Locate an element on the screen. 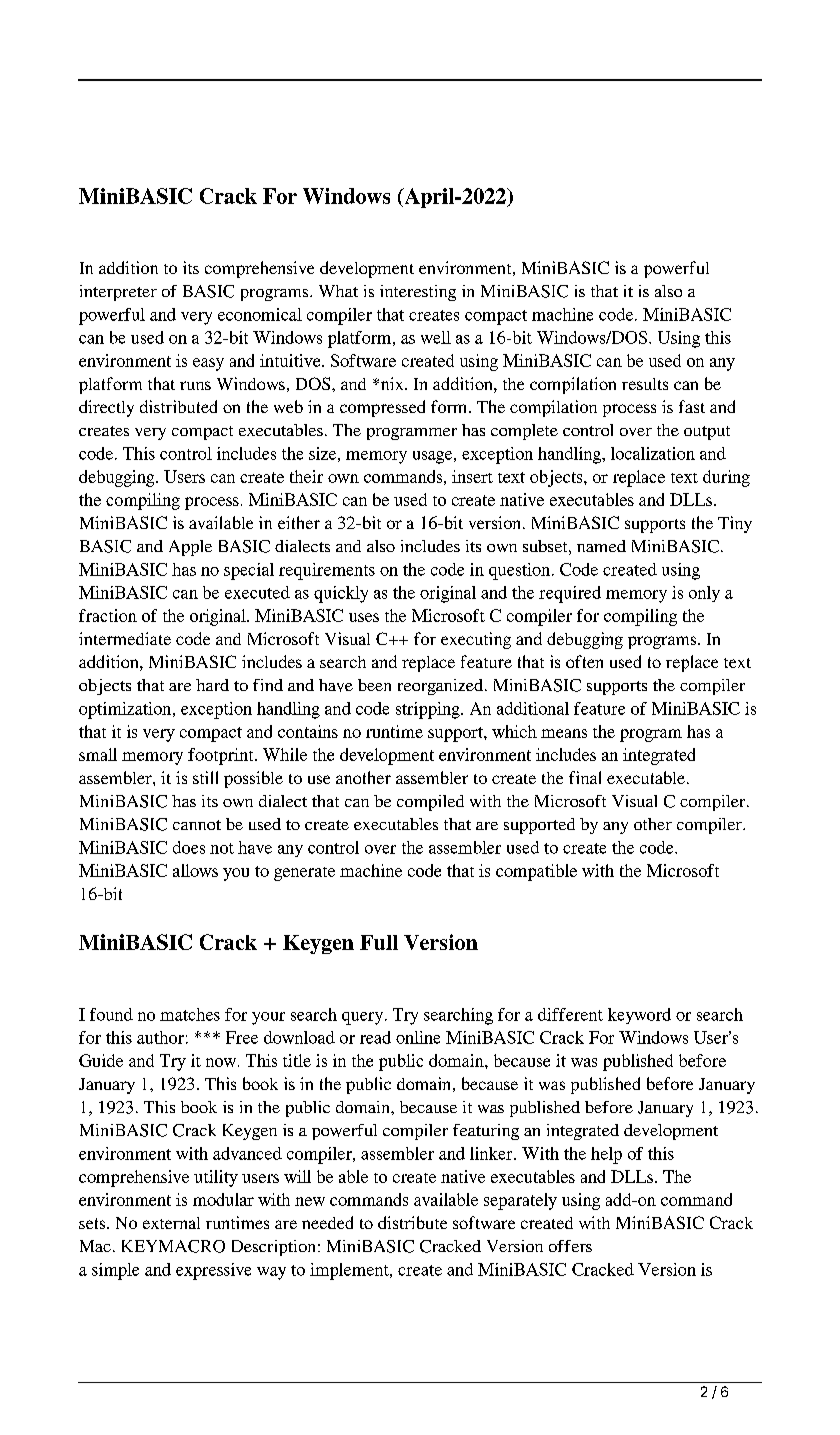 The image size is (840, 1435). Full is located at coordinates (379, 942).
